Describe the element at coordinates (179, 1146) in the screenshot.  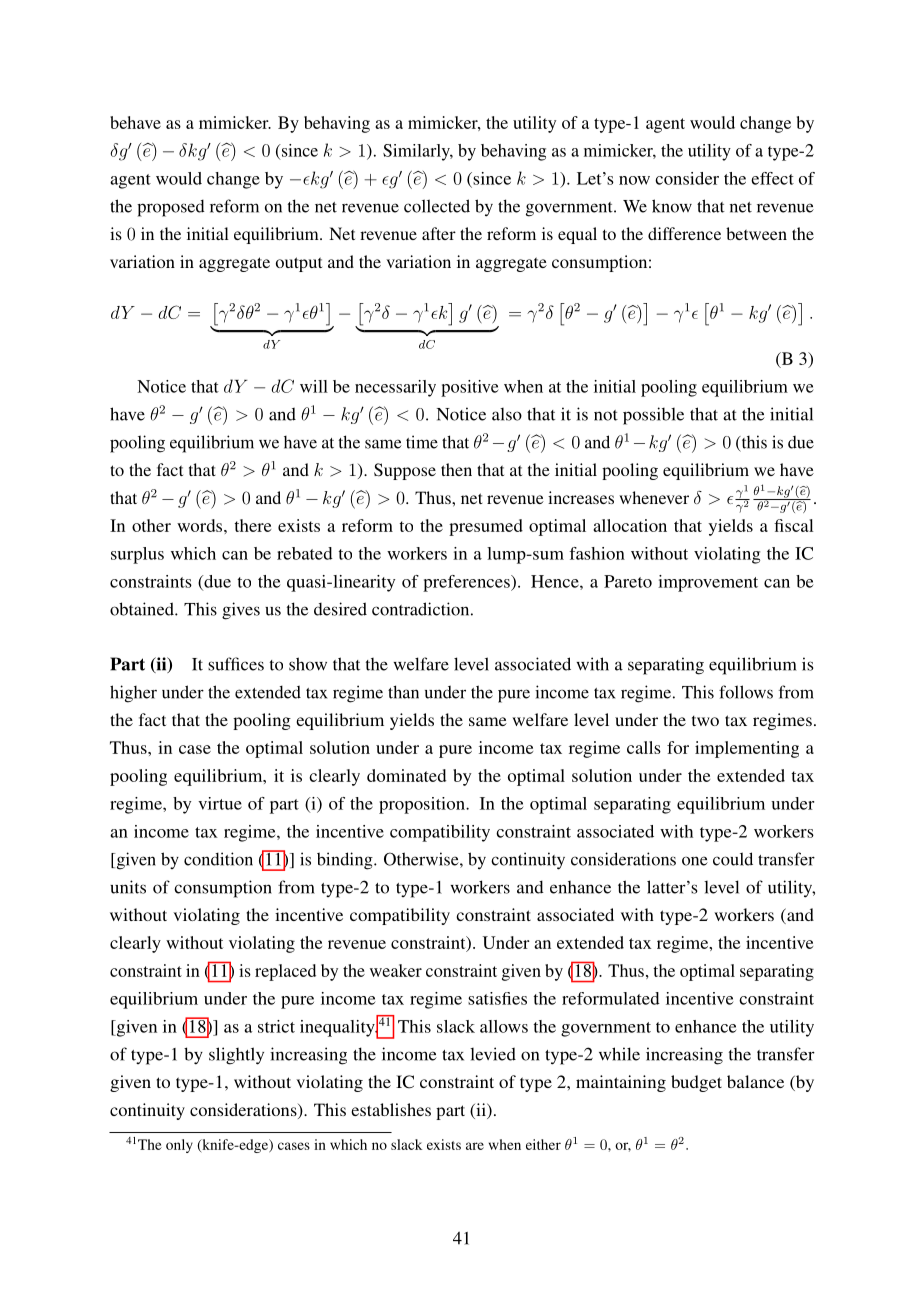
I see `only` at that location.
